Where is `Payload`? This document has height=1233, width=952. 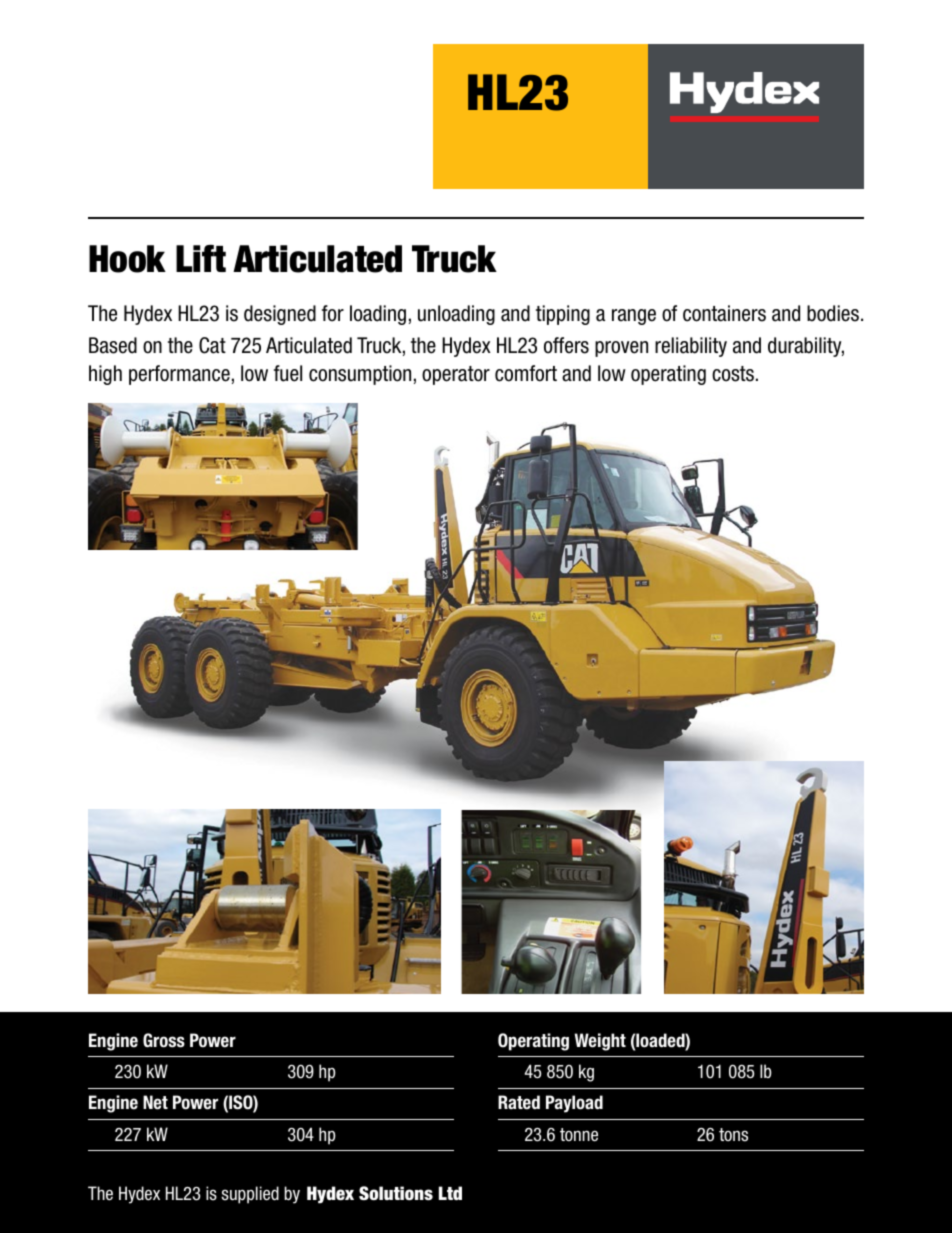
Payload is located at coordinates (574, 1104).
